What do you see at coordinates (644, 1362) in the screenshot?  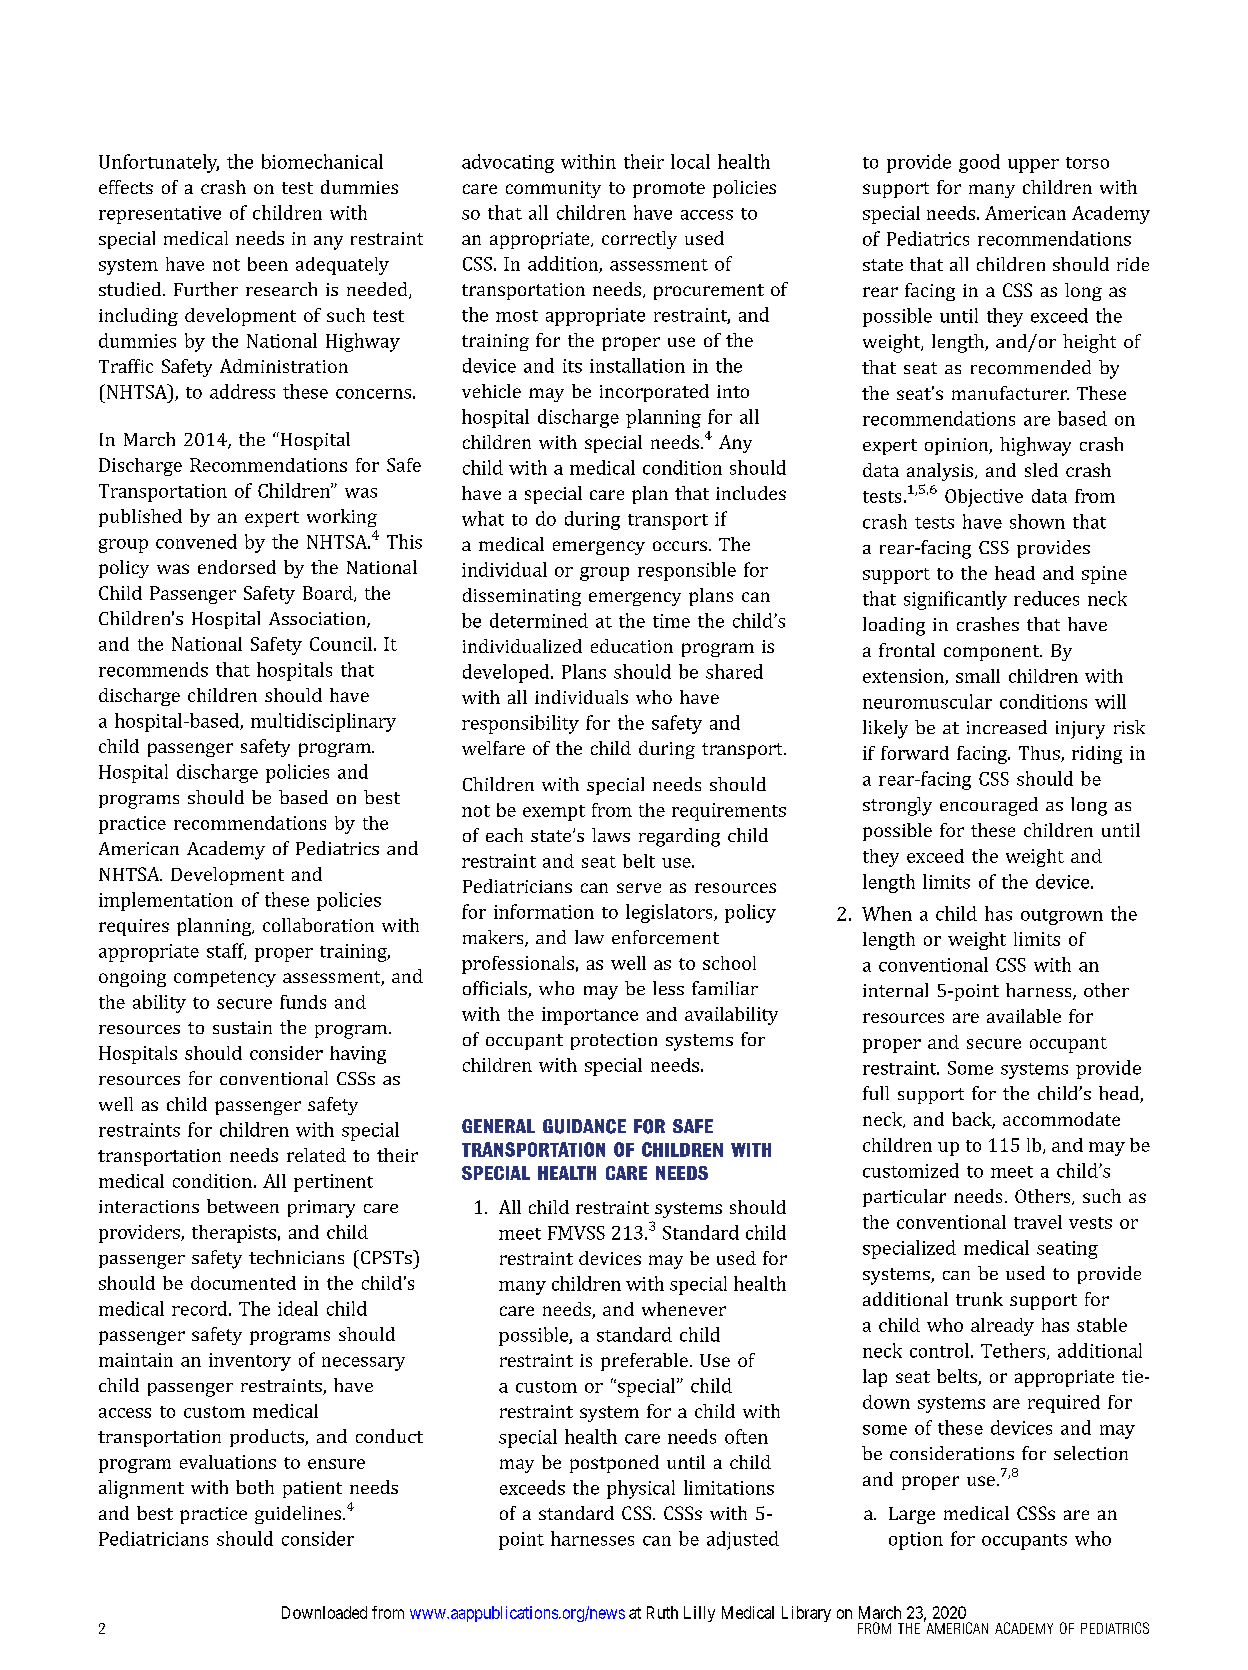 I see `preferable` at bounding box center [644, 1362].
